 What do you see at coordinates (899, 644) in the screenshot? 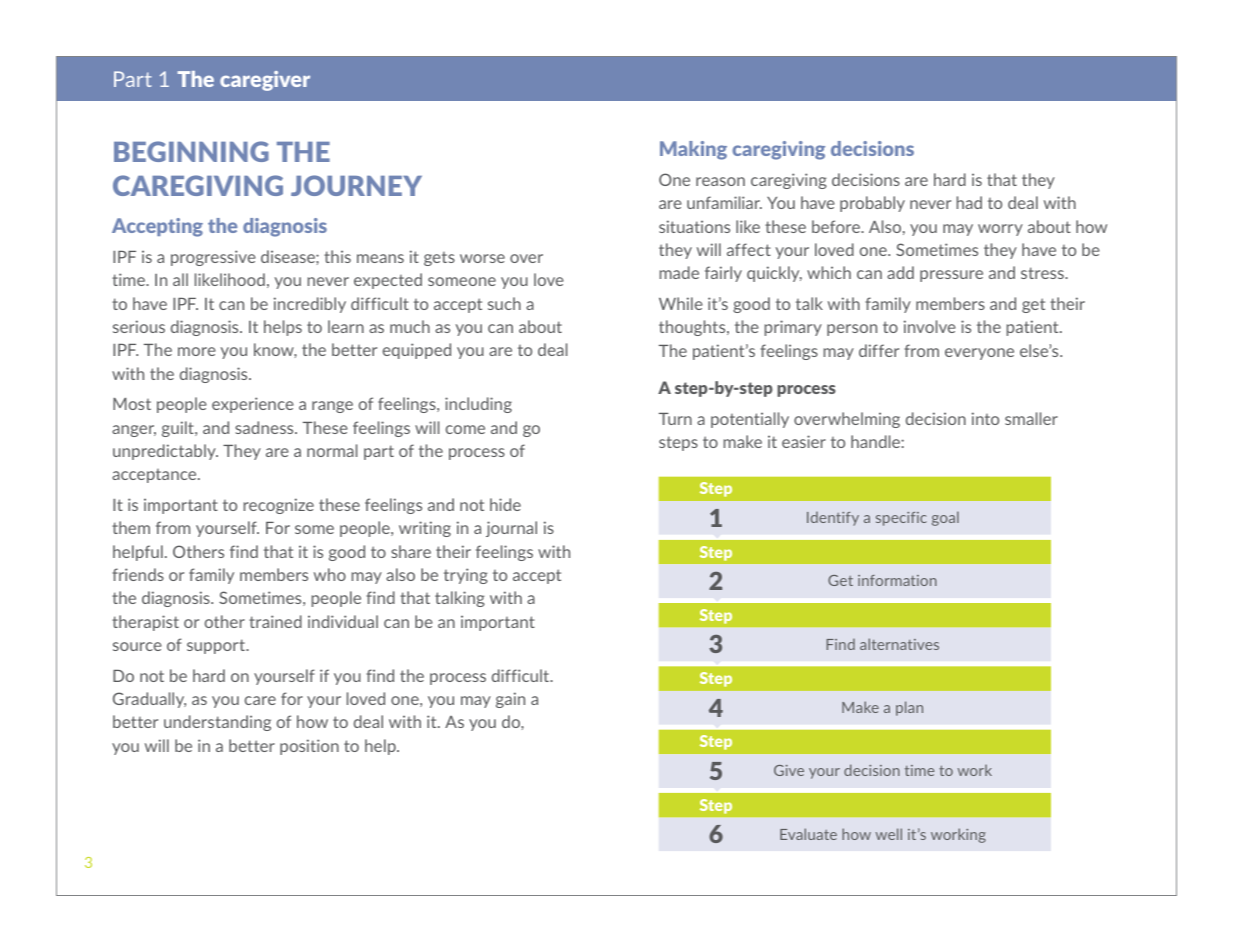
I see `alternatives` at bounding box center [899, 644].
